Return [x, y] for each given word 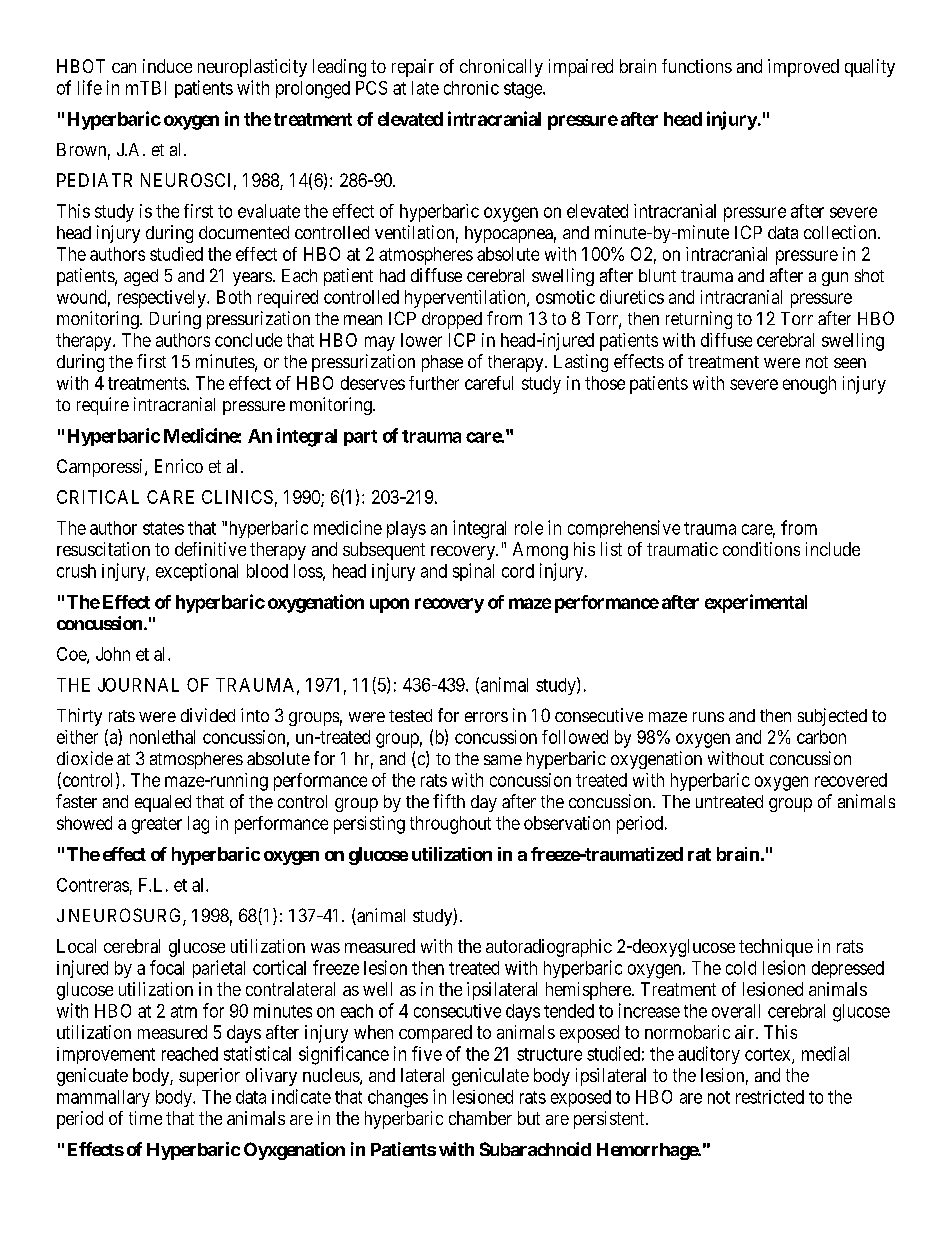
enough [809, 385]
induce [167, 66]
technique [776, 948]
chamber [480, 1118]
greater [157, 825]
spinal [473, 572]
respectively [163, 299]
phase [442, 363]
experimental [756, 603]
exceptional [197, 572]
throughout [450, 825]
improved [803, 68]
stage [524, 90]
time [145, 1118]
